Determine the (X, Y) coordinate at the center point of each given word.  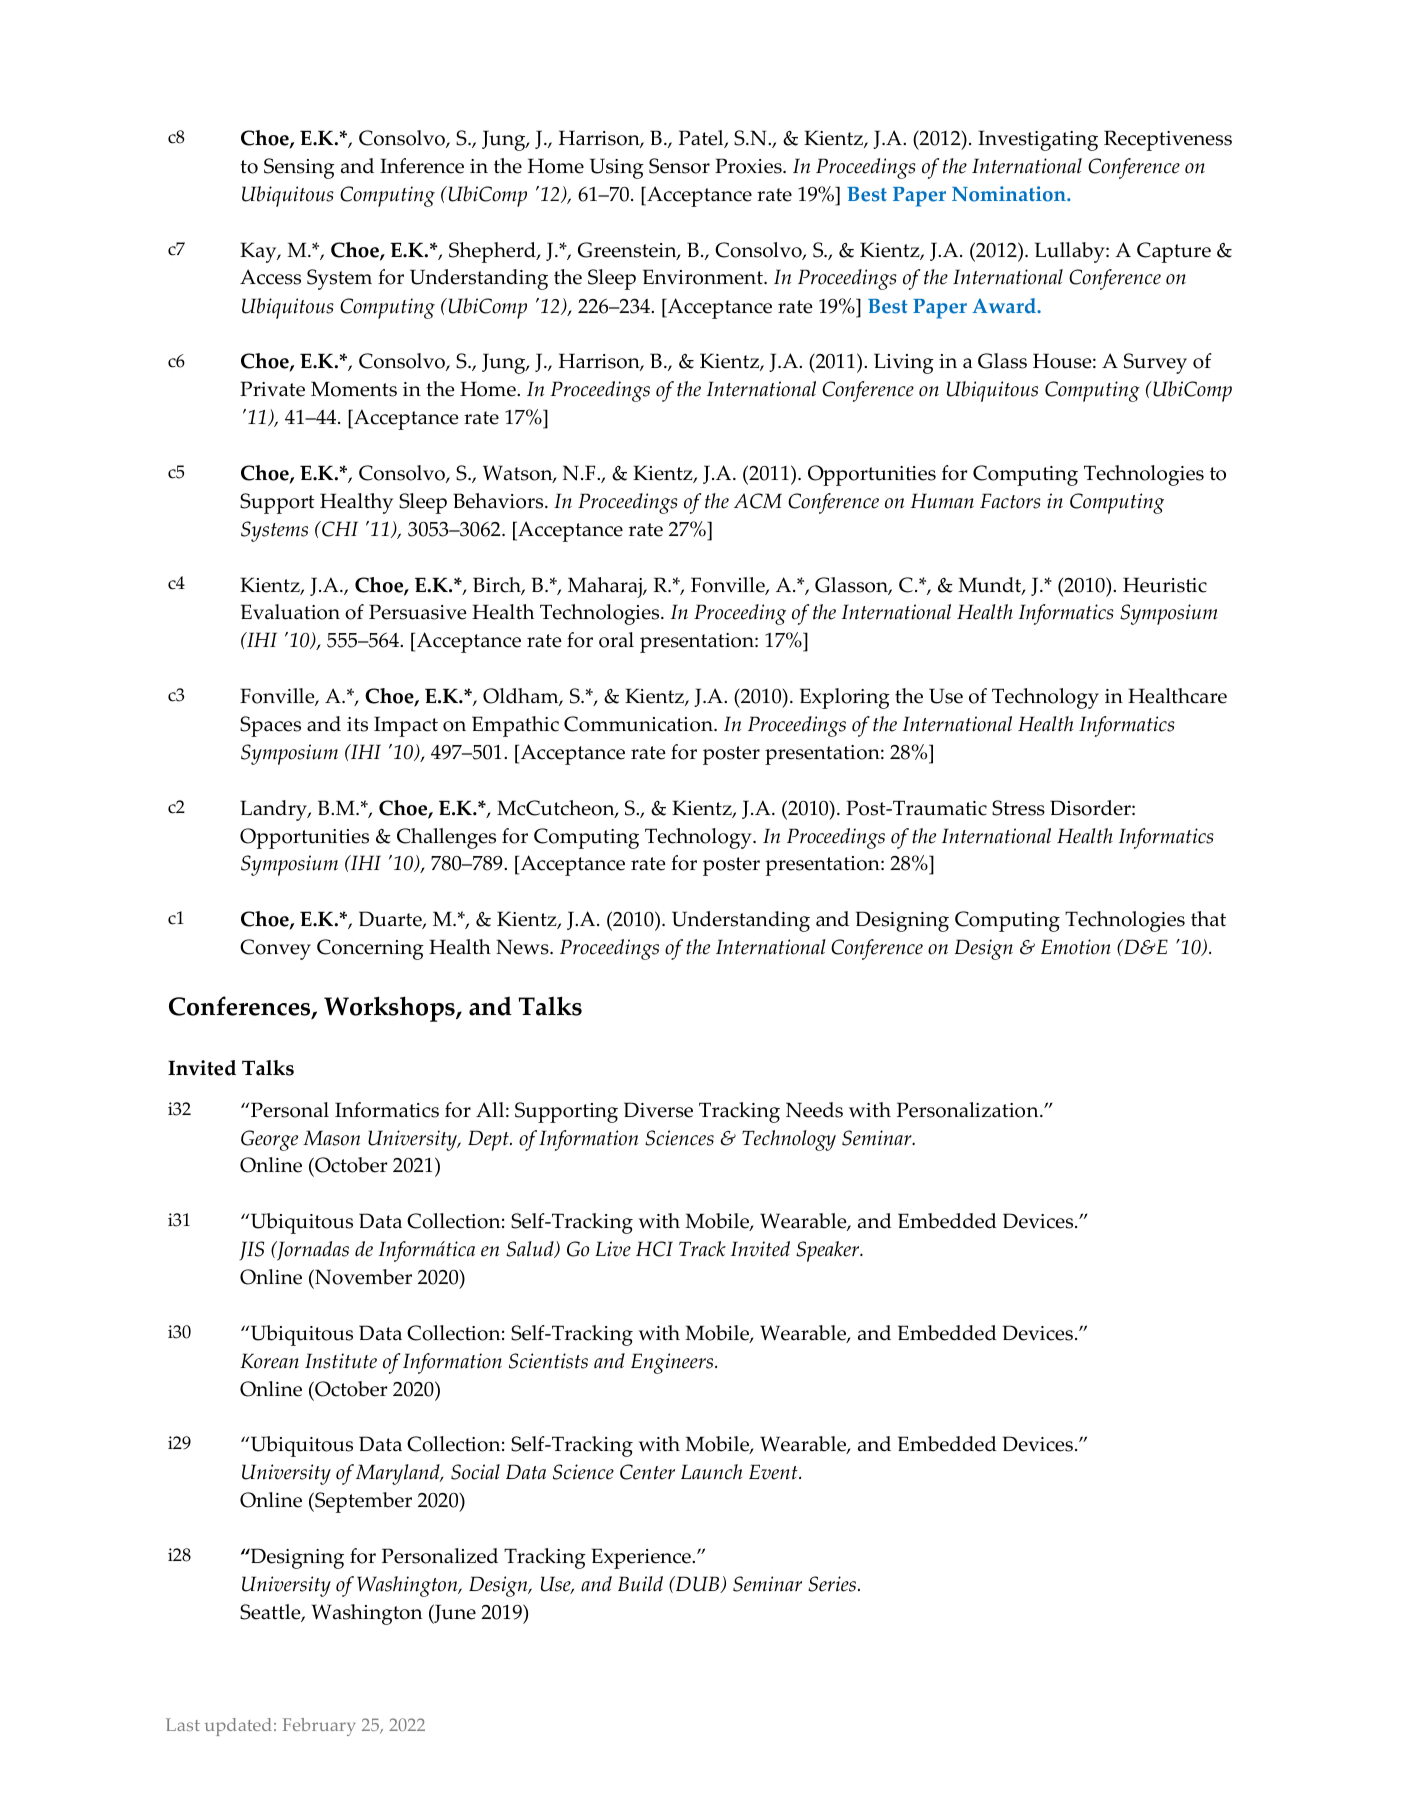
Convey (275, 949)
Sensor (679, 166)
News (523, 947)
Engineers (673, 1363)
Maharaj (606, 587)
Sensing (299, 168)
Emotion (1076, 947)
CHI (339, 529)
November (362, 1277)
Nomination (1010, 194)
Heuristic (1165, 585)
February (319, 1727)
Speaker (829, 1251)
